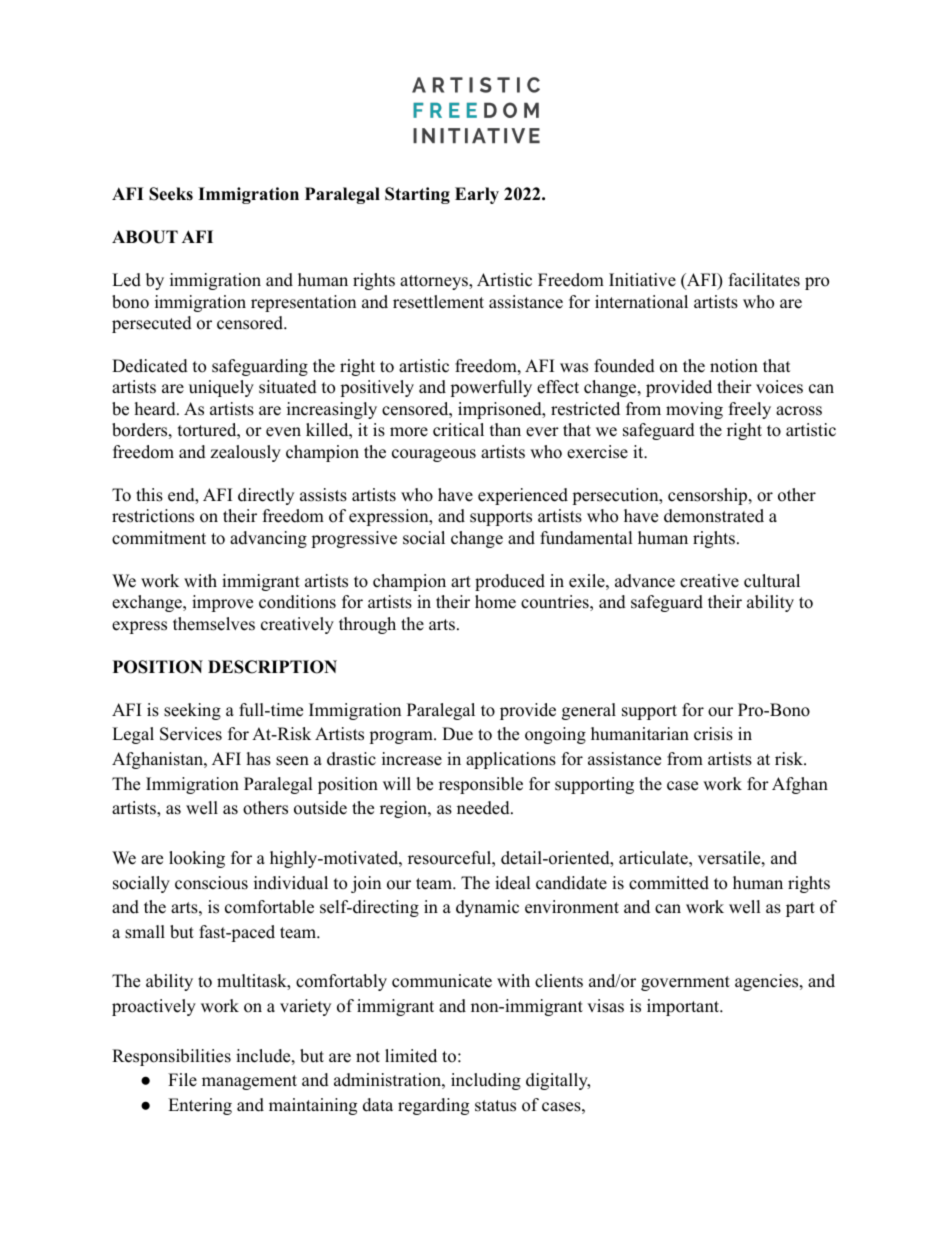 The width and height of the page is (952, 1233). I want to click on demonstrated, so click(714, 516).
